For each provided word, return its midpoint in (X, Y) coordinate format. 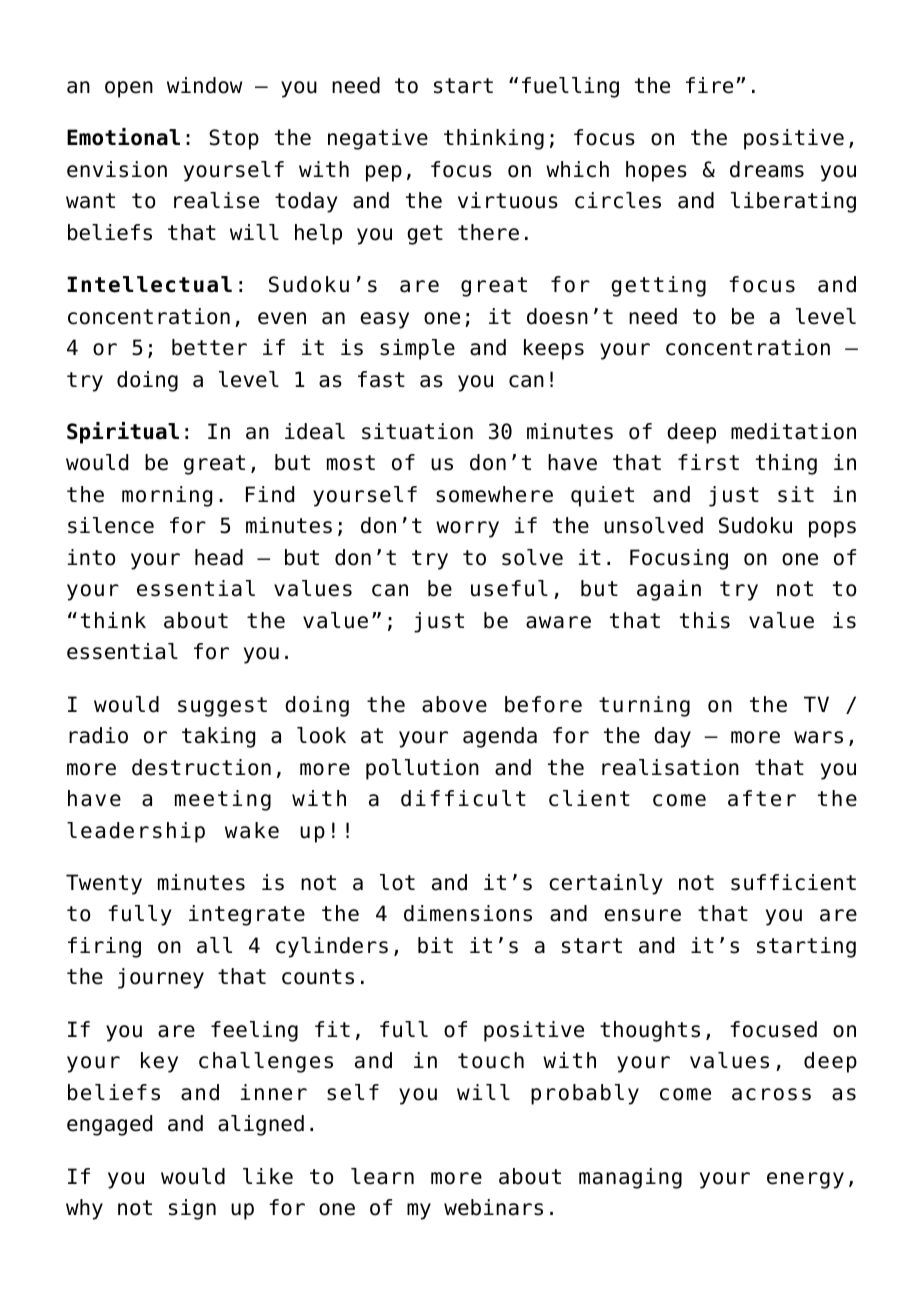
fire (709, 85)
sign (192, 1209)
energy (805, 1180)
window (204, 85)
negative (378, 139)
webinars (493, 1207)
